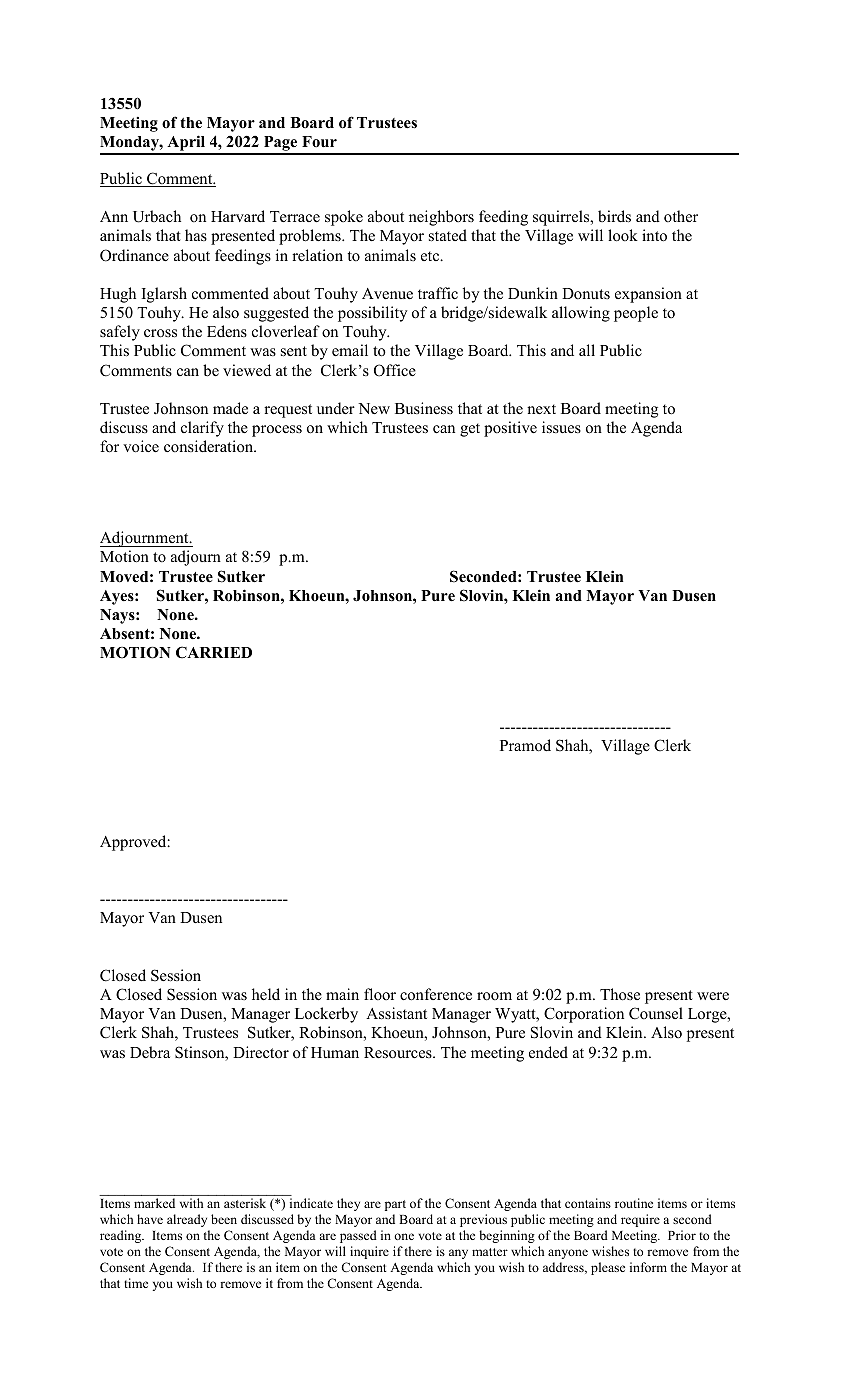 The image size is (849, 1400). What do you see at coordinates (369, 1252) in the document?
I see `inquire` at bounding box center [369, 1252].
